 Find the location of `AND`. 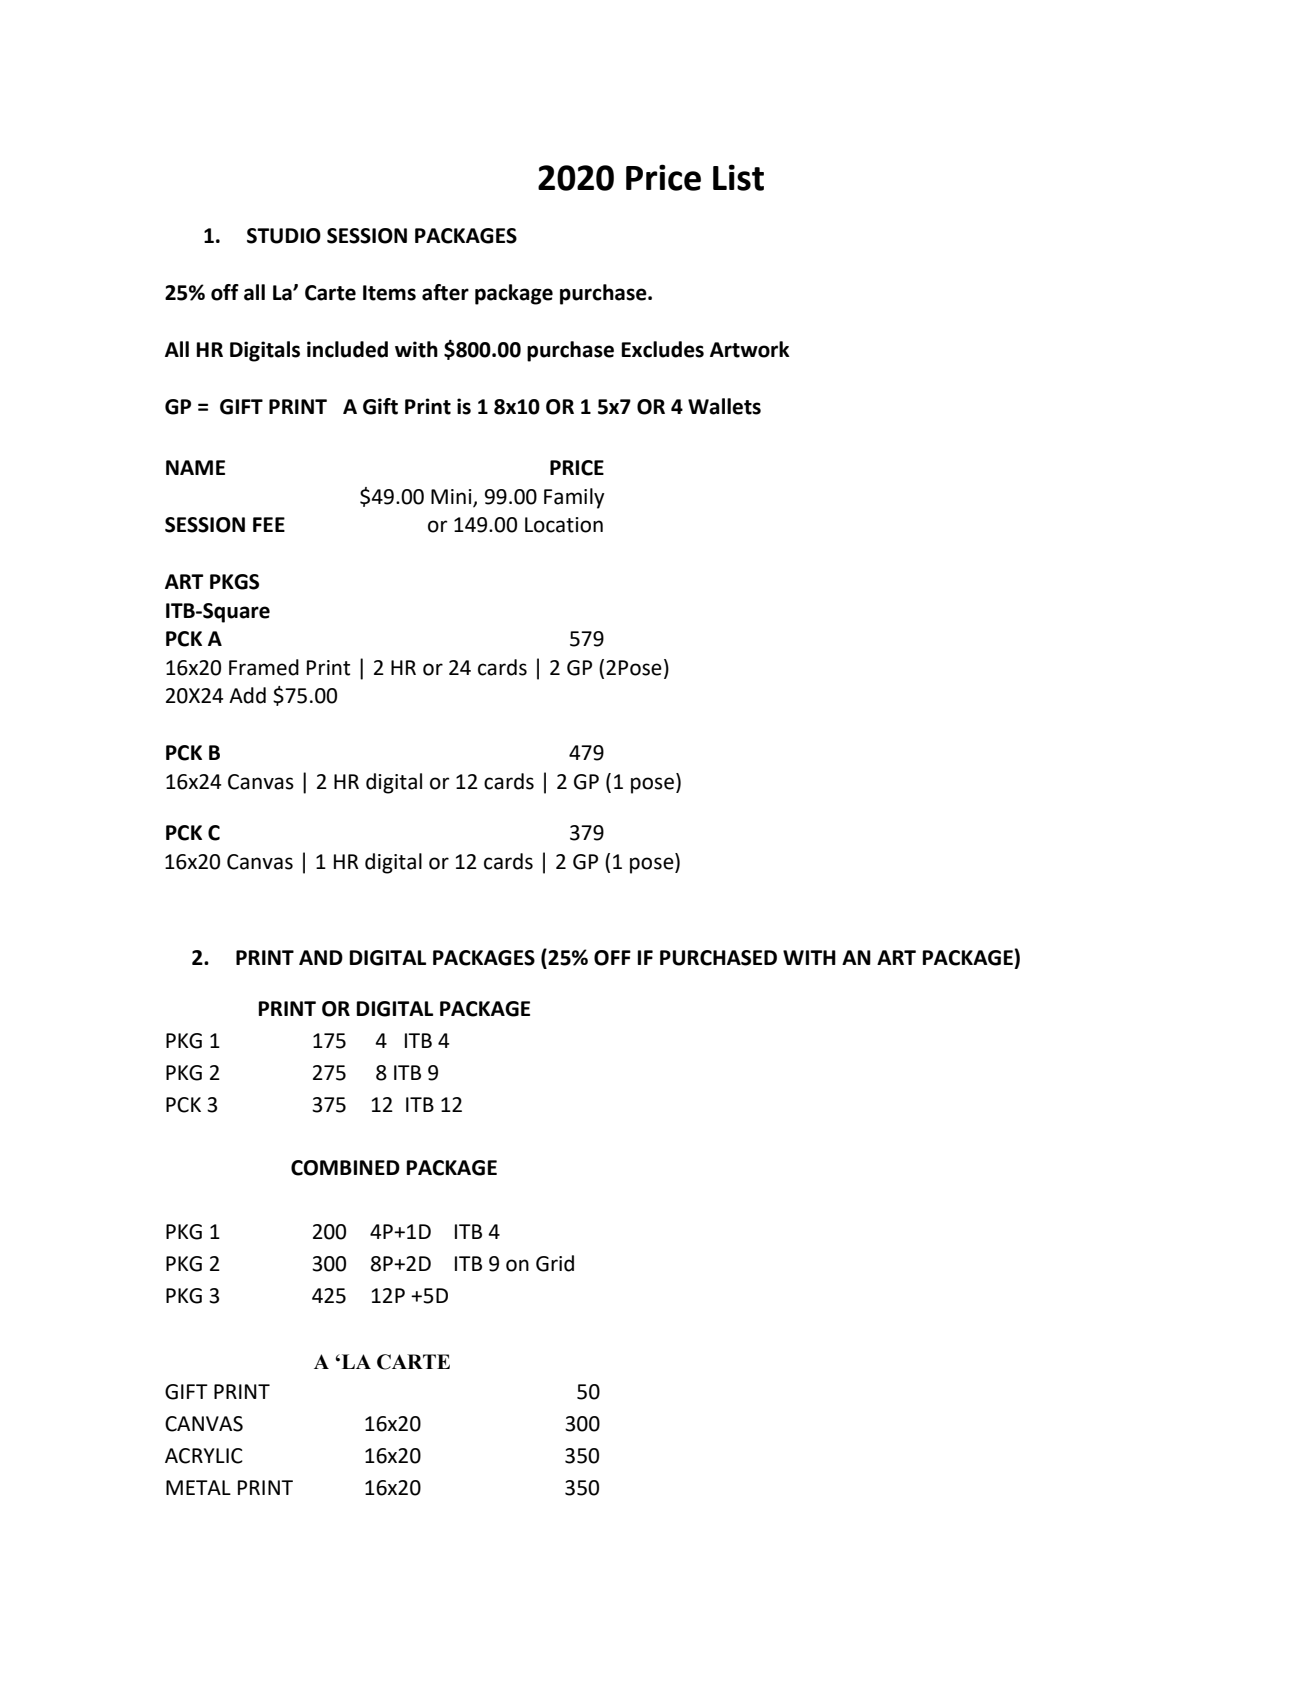

AND is located at coordinates (321, 957).
